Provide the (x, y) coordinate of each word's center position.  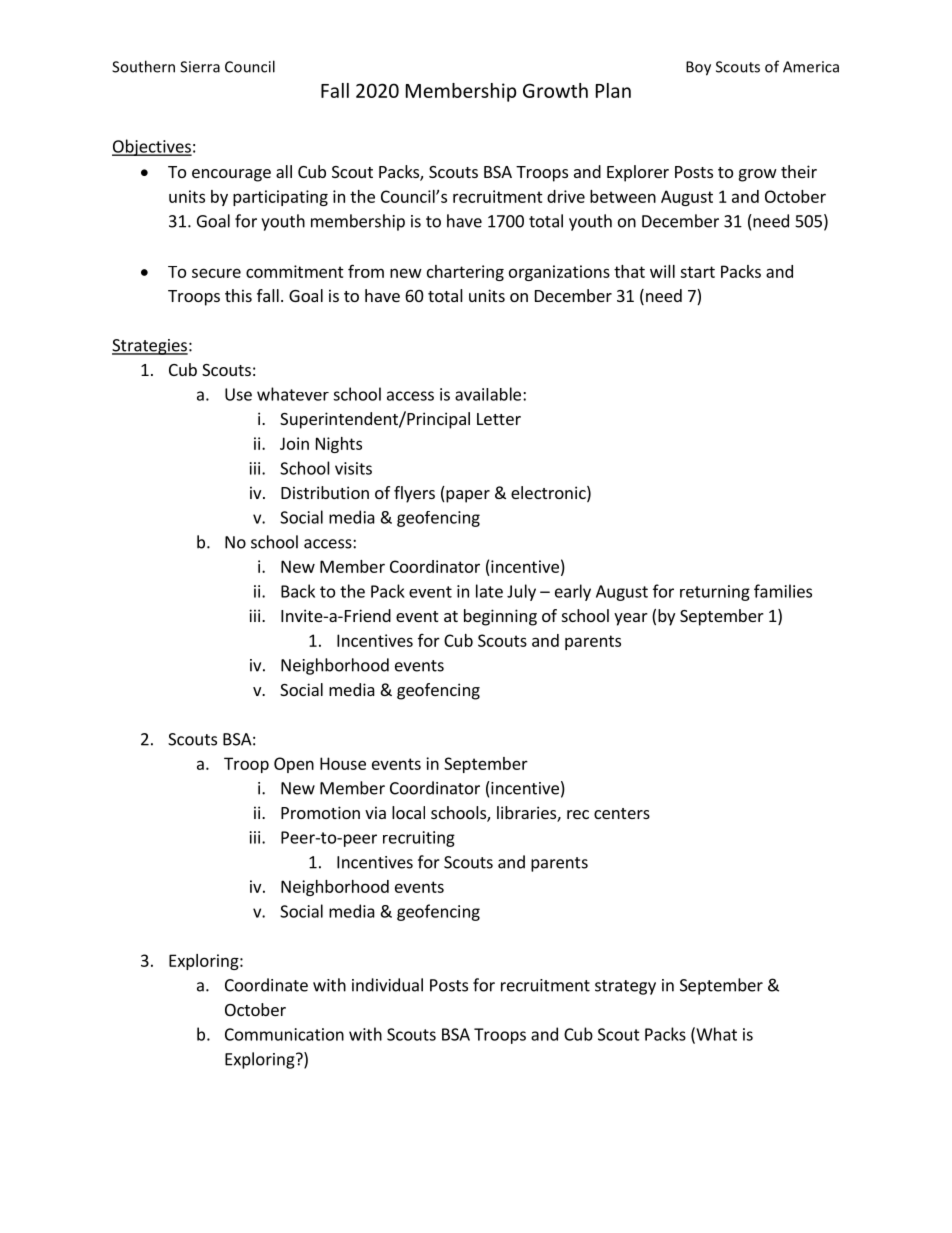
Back (298, 591)
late (489, 591)
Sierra (200, 67)
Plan (613, 90)
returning (715, 593)
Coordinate (266, 985)
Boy (698, 68)
